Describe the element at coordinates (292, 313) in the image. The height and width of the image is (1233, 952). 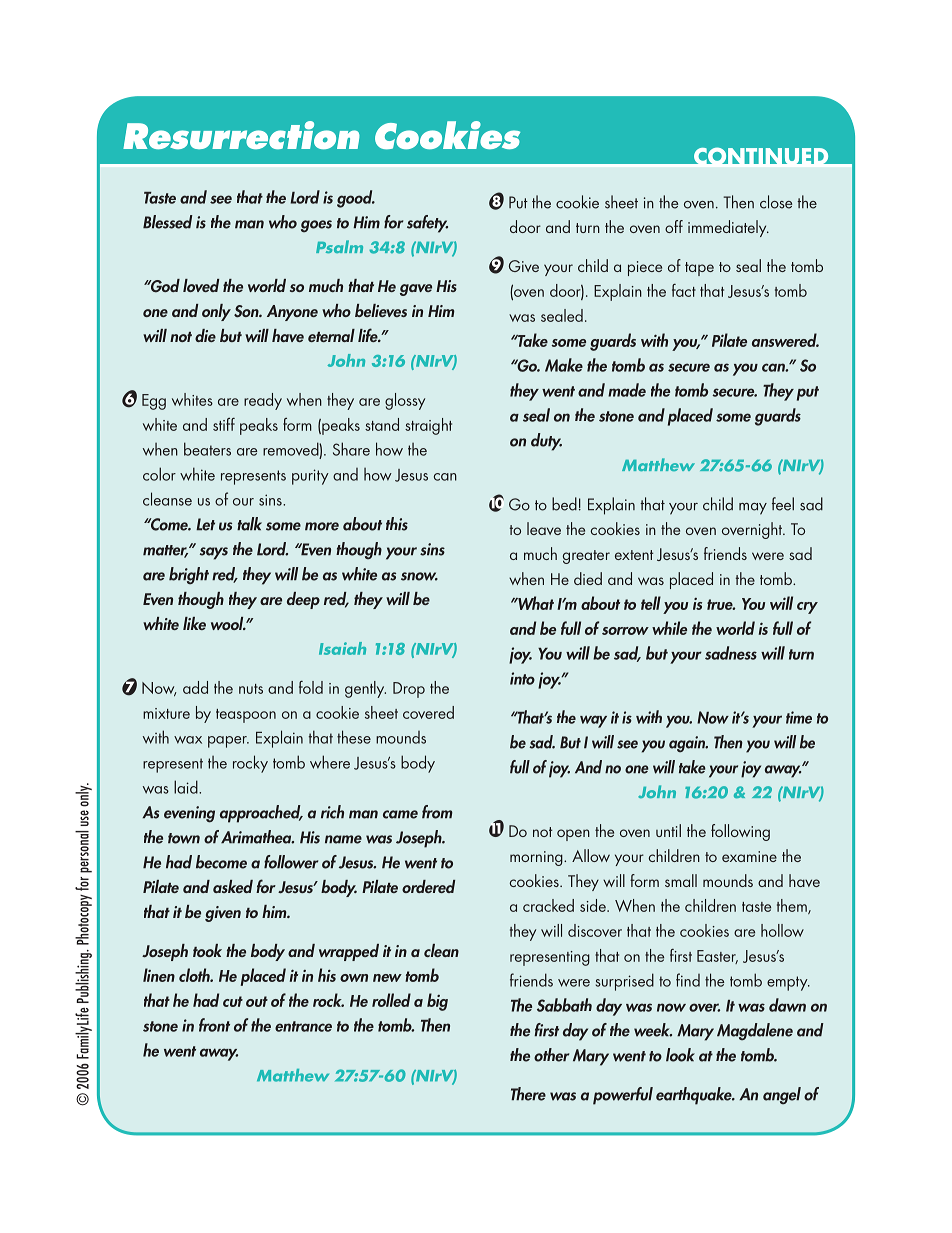
I see `Anyone` at that location.
